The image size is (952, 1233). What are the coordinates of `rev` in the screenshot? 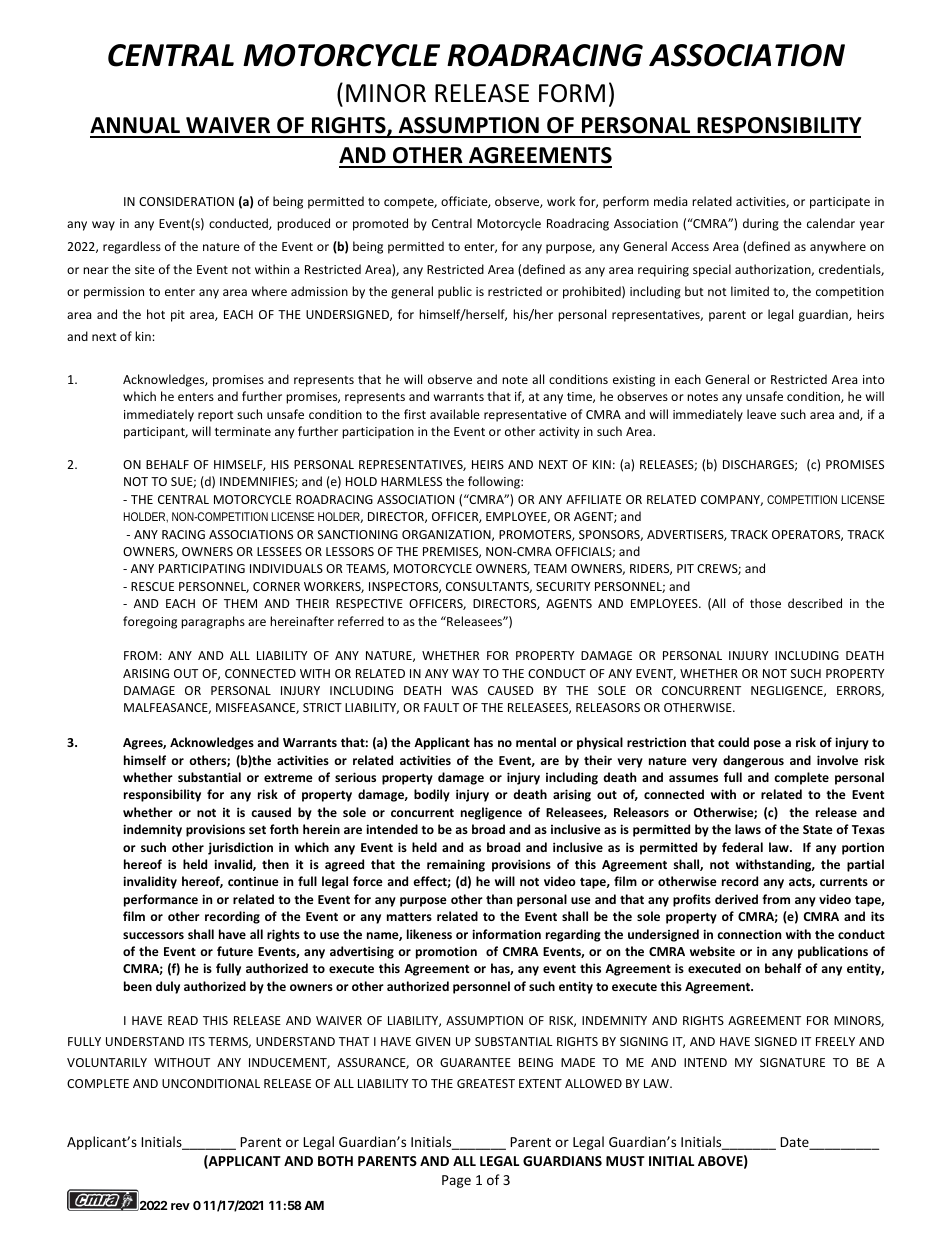 It's located at (180, 1206).
